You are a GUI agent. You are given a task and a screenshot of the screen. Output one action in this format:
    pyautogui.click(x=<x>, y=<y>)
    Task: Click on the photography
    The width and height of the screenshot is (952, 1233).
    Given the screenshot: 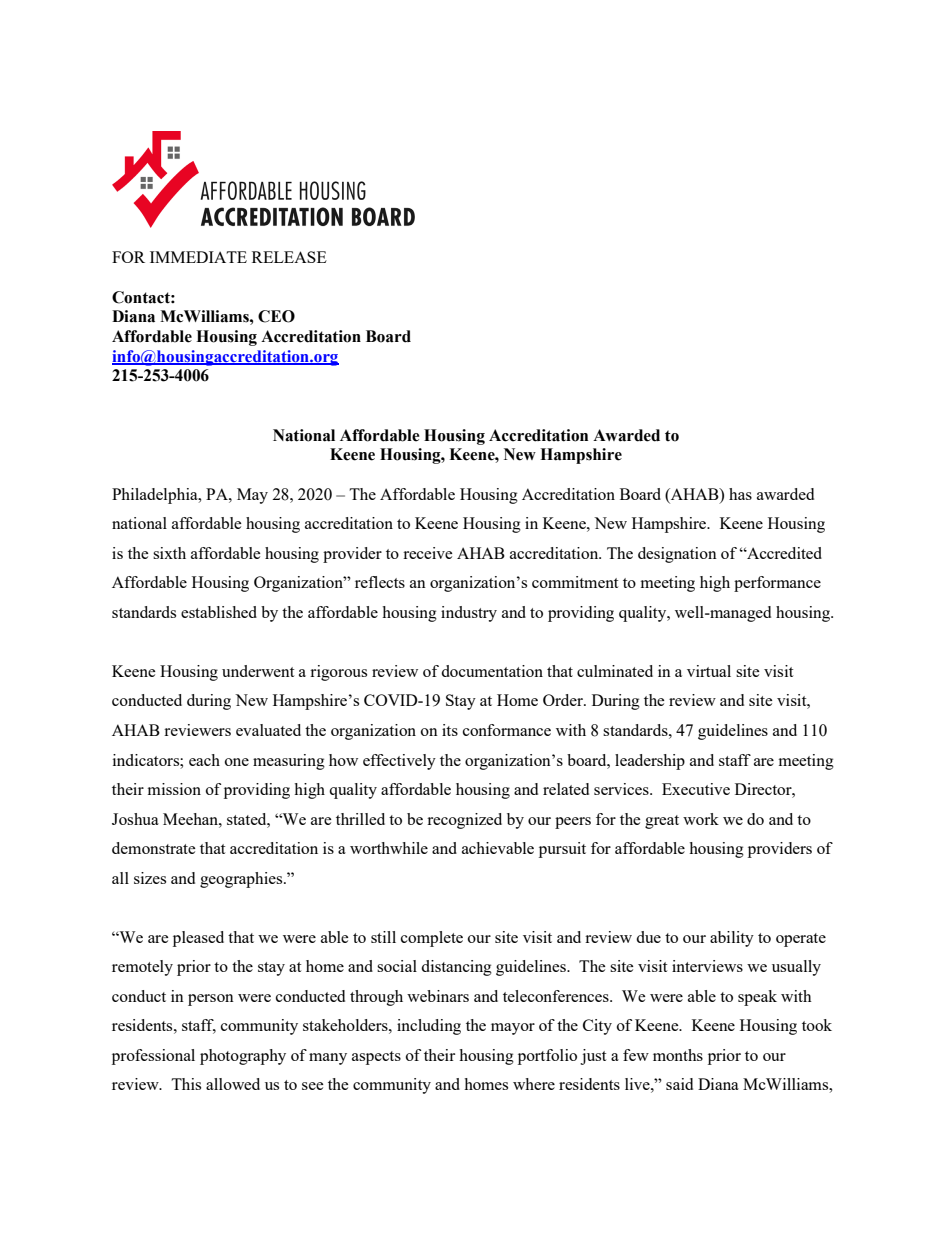 What is the action you would take?
    pyautogui.click(x=243, y=1057)
